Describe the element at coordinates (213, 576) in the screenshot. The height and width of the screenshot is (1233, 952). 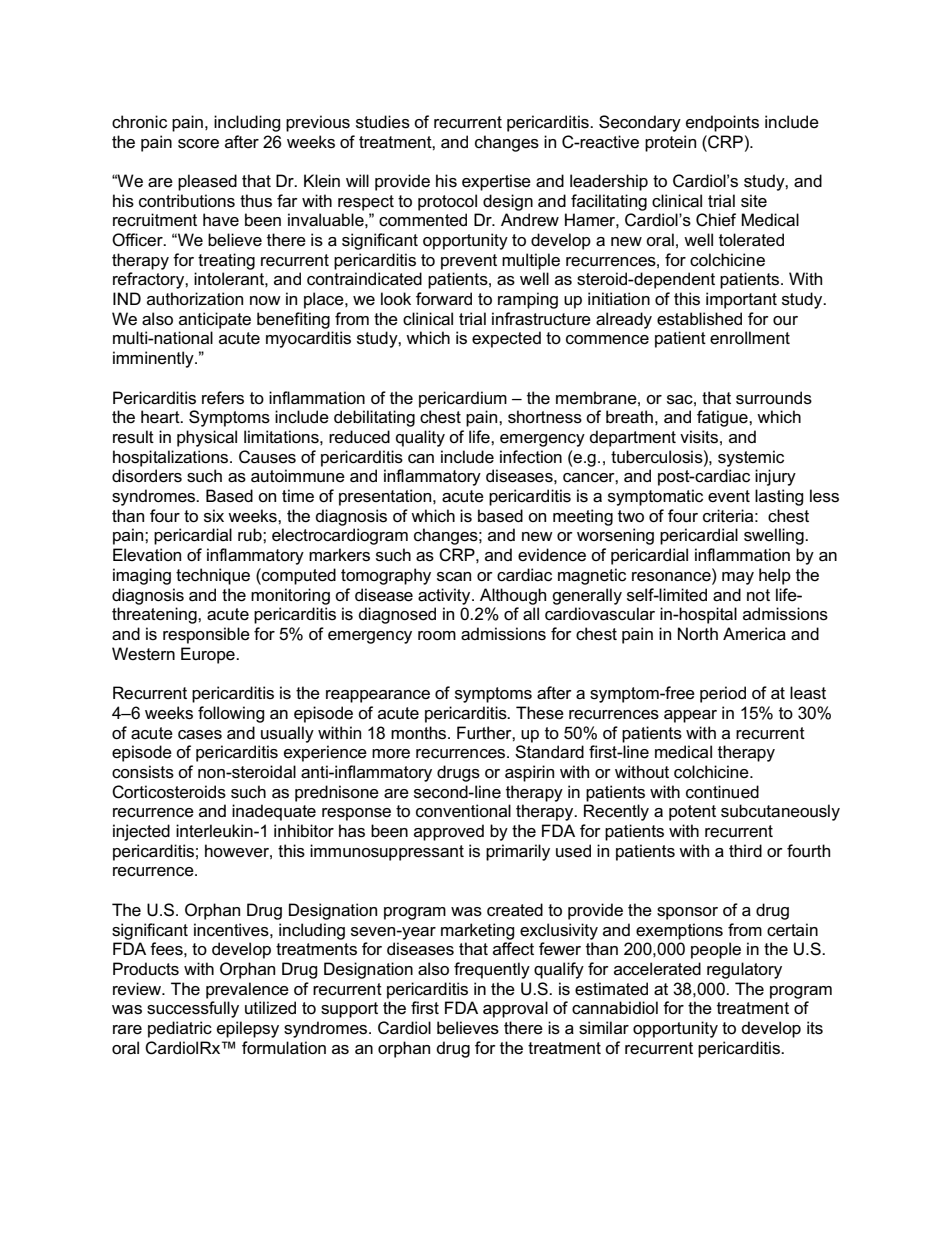
I see `technique` at that location.
